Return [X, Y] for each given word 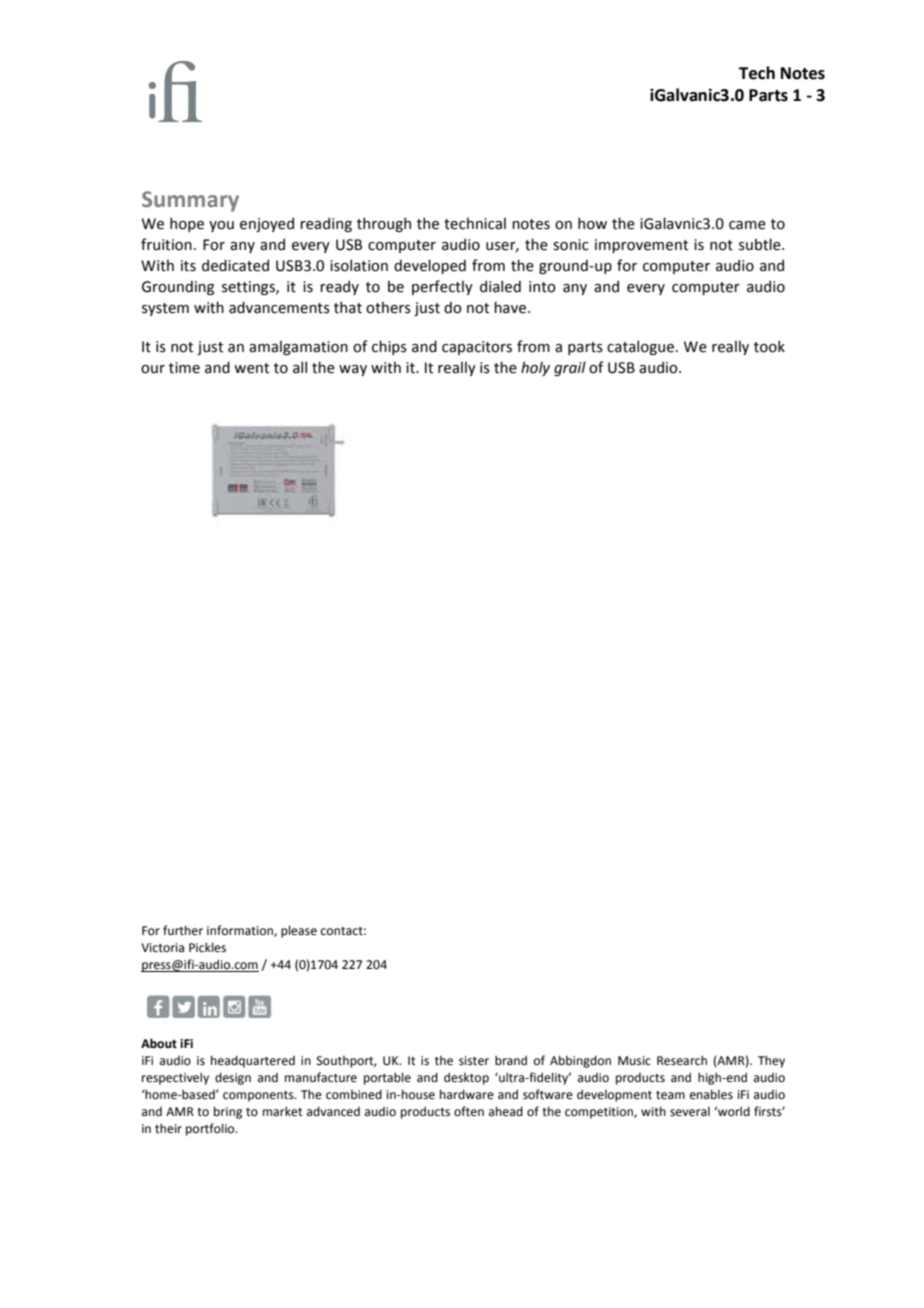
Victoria [162, 948]
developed [430, 266]
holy [535, 368]
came [747, 225]
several [690, 1112]
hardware [467, 1094]
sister [474, 1061]
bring [228, 1112]
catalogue [642, 347]
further [183, 930]
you [221, 226]
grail [570, 368]
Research [682, 1060]
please [299, 931]
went [251, 368]
